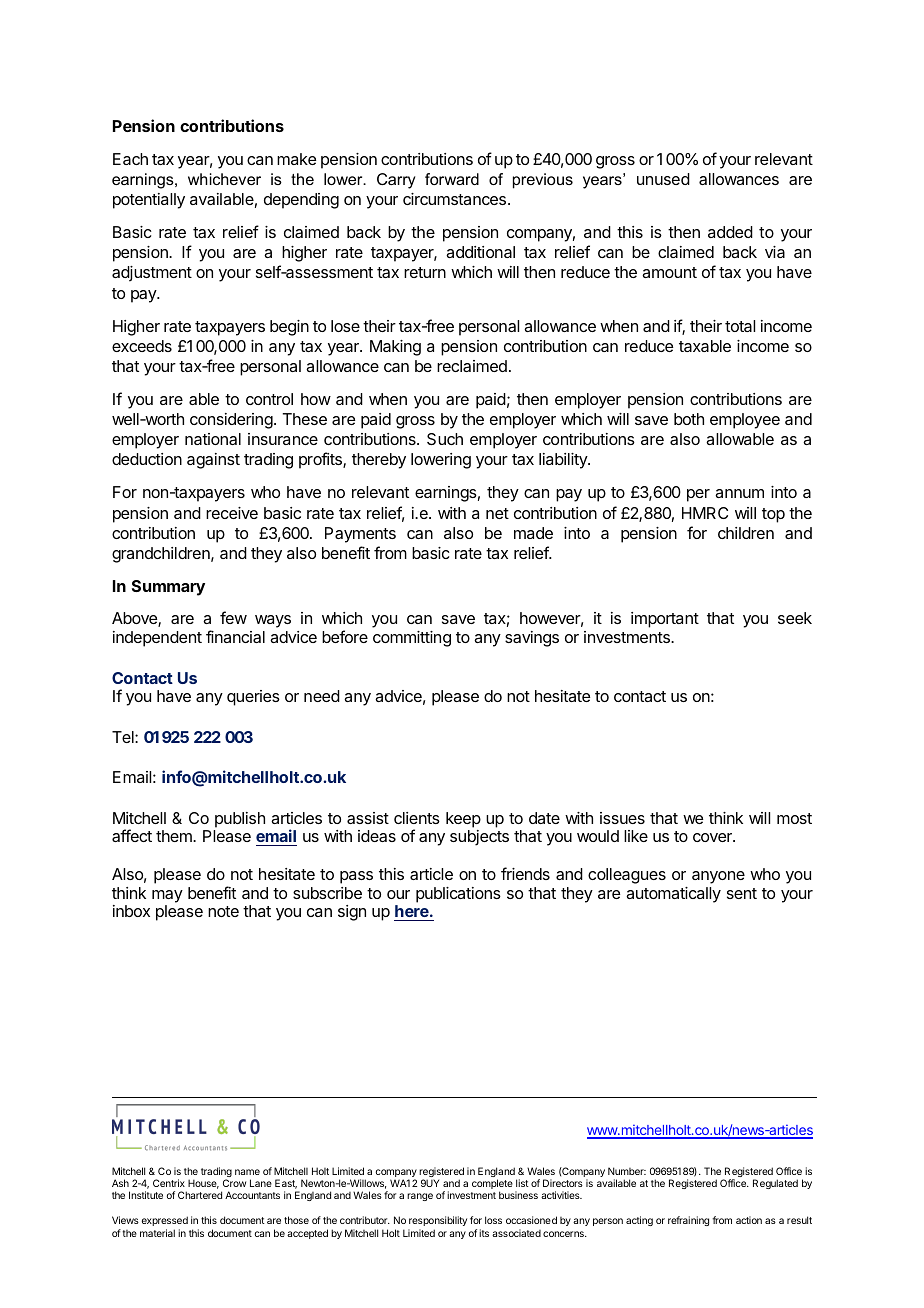  I want to click on receive, so click(232, 513).
